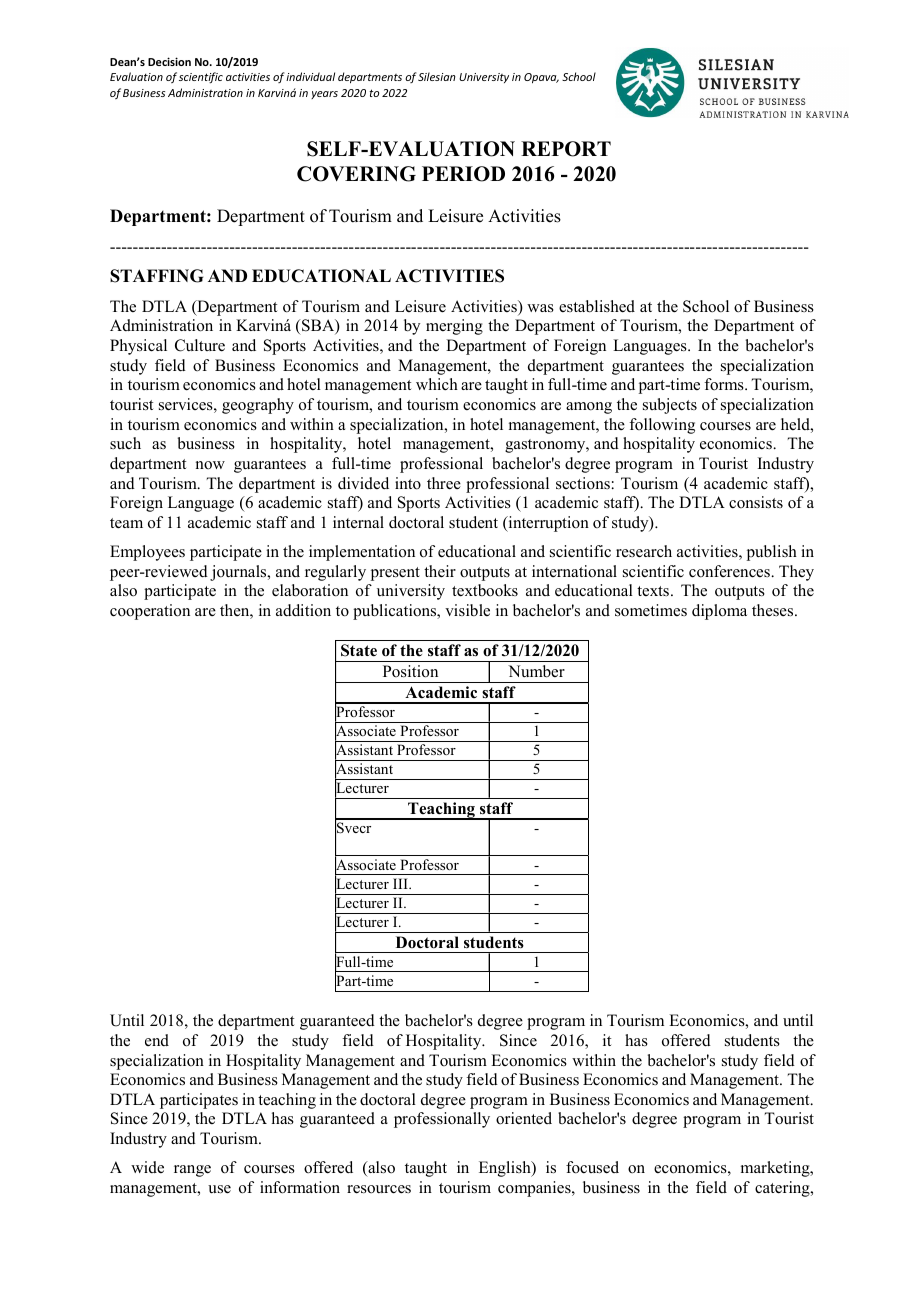 This screenshot has height=1308, width=924. Describe the element at coordinates (467, 610) in the screenshot. I see `visible` at that location.
